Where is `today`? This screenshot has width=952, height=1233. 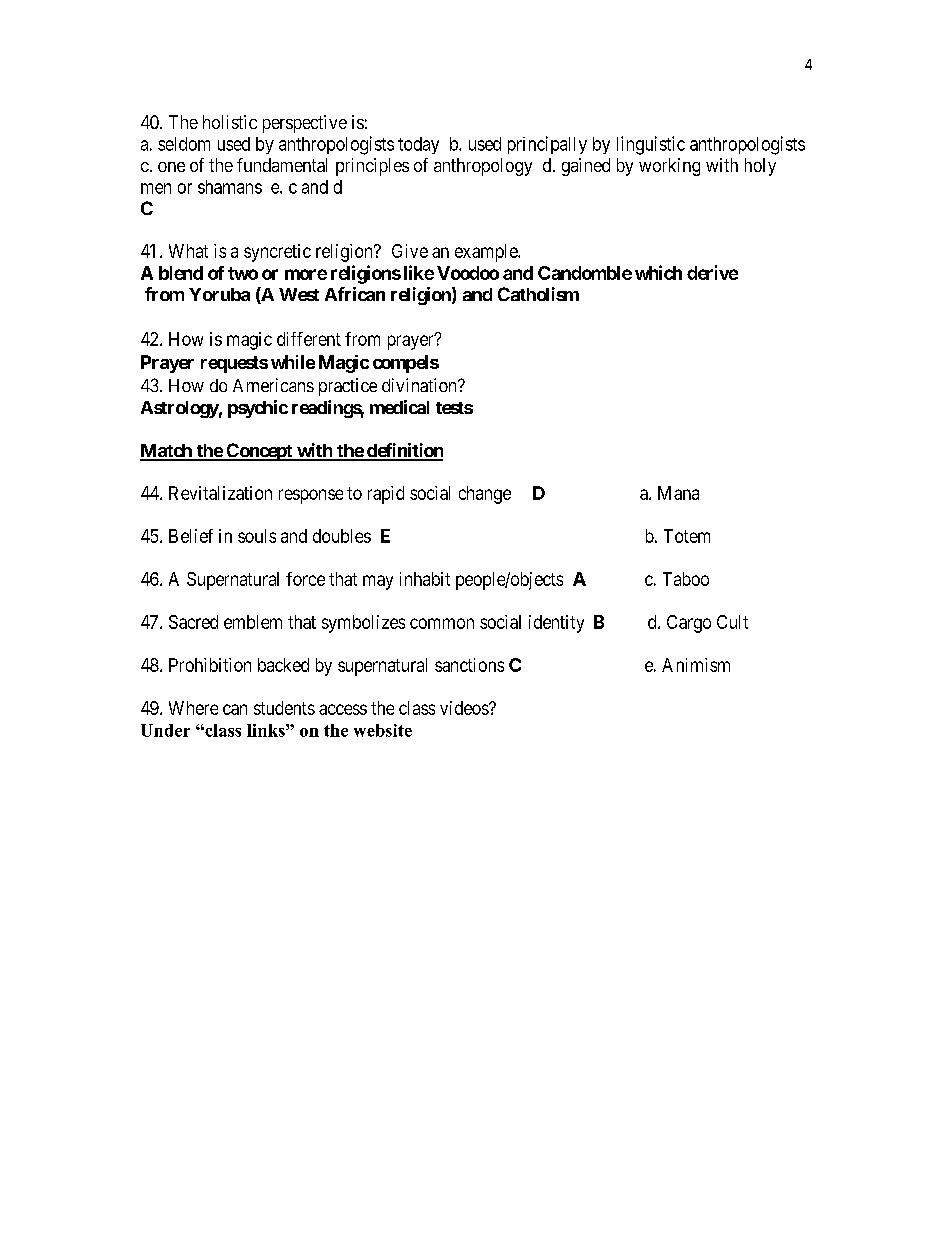
today is located at coordinates (418, 145).
